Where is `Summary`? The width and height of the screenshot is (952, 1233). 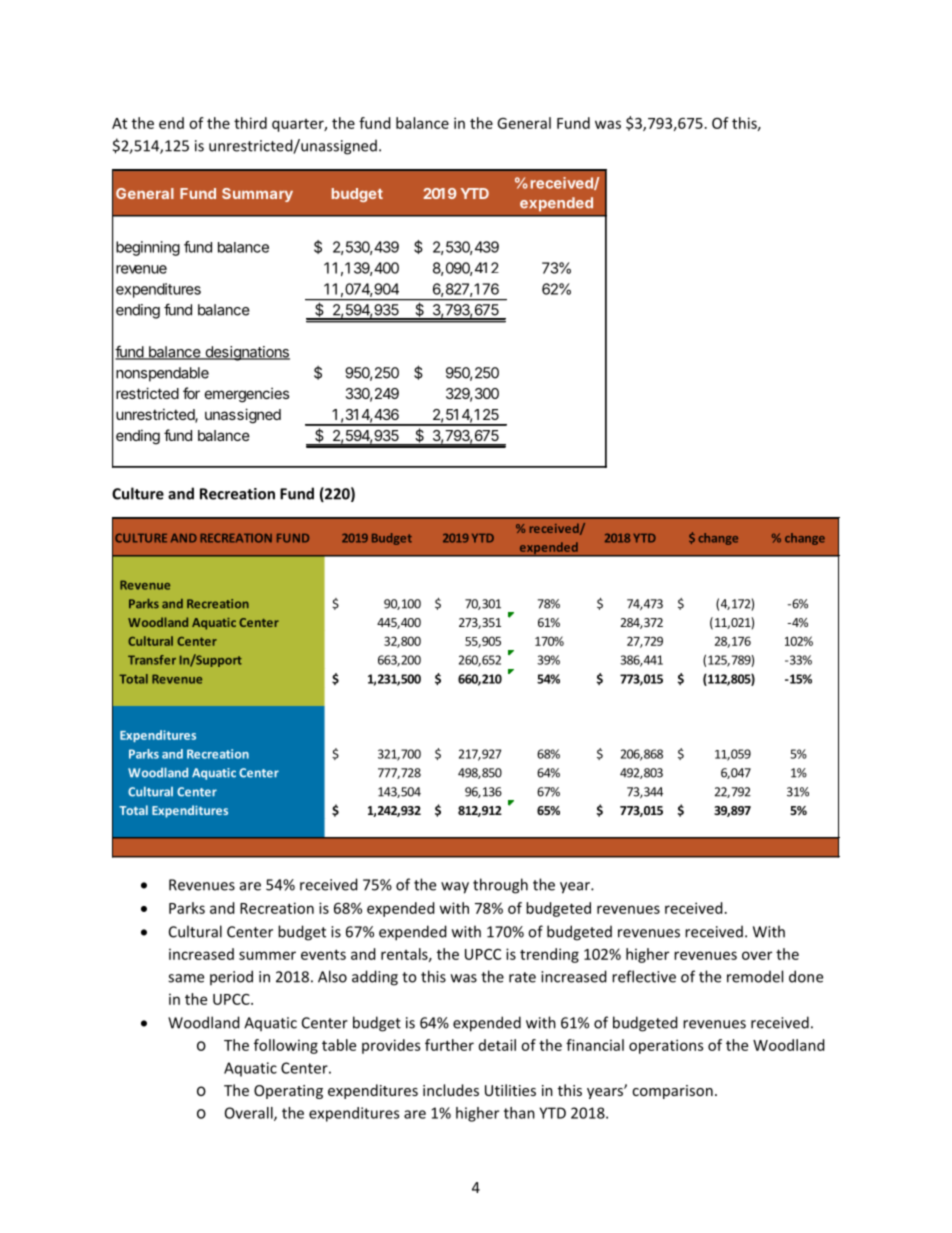
Summary is located at coordinates (257, 195).
